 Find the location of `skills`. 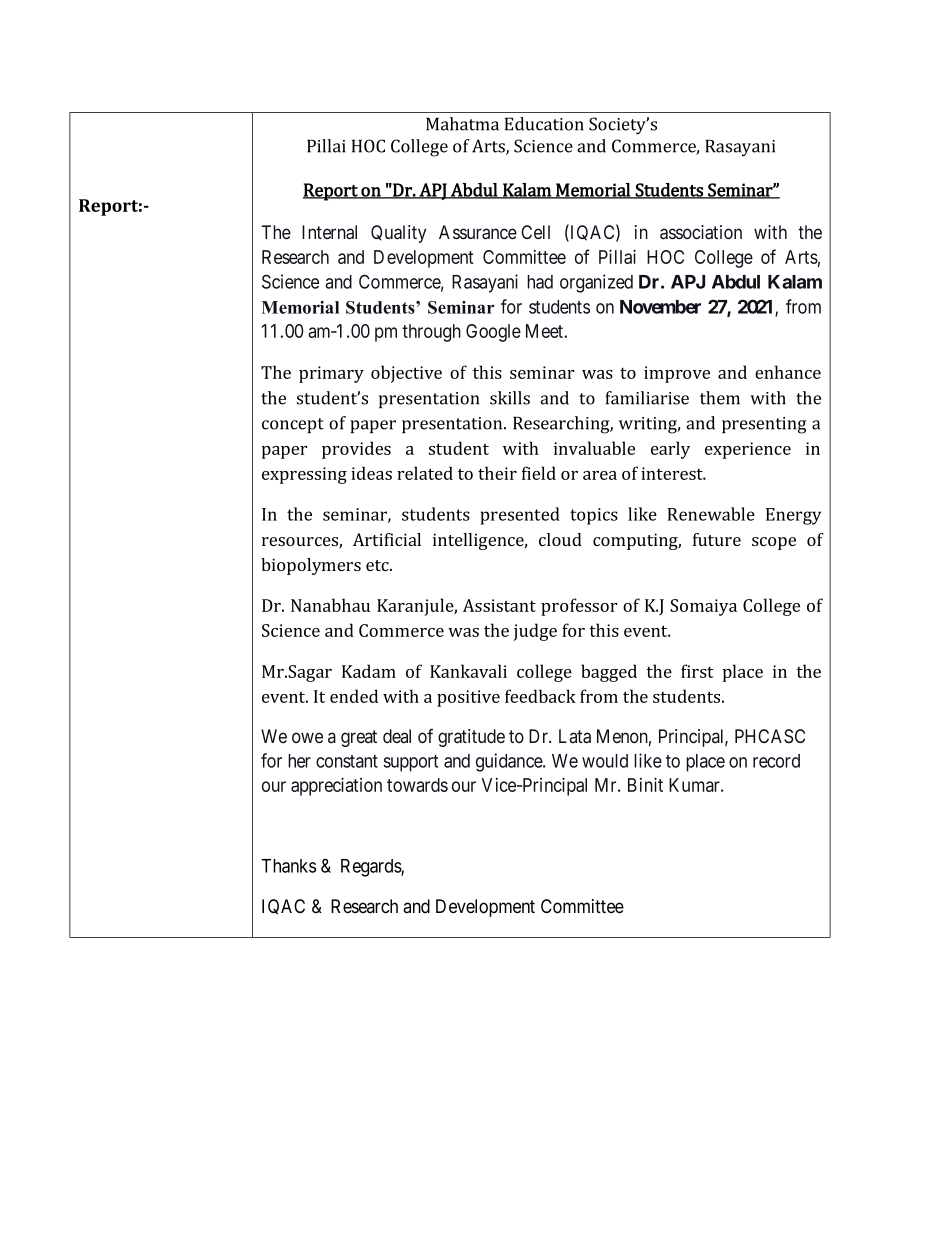

skills is located at coordinates (510, 398).
